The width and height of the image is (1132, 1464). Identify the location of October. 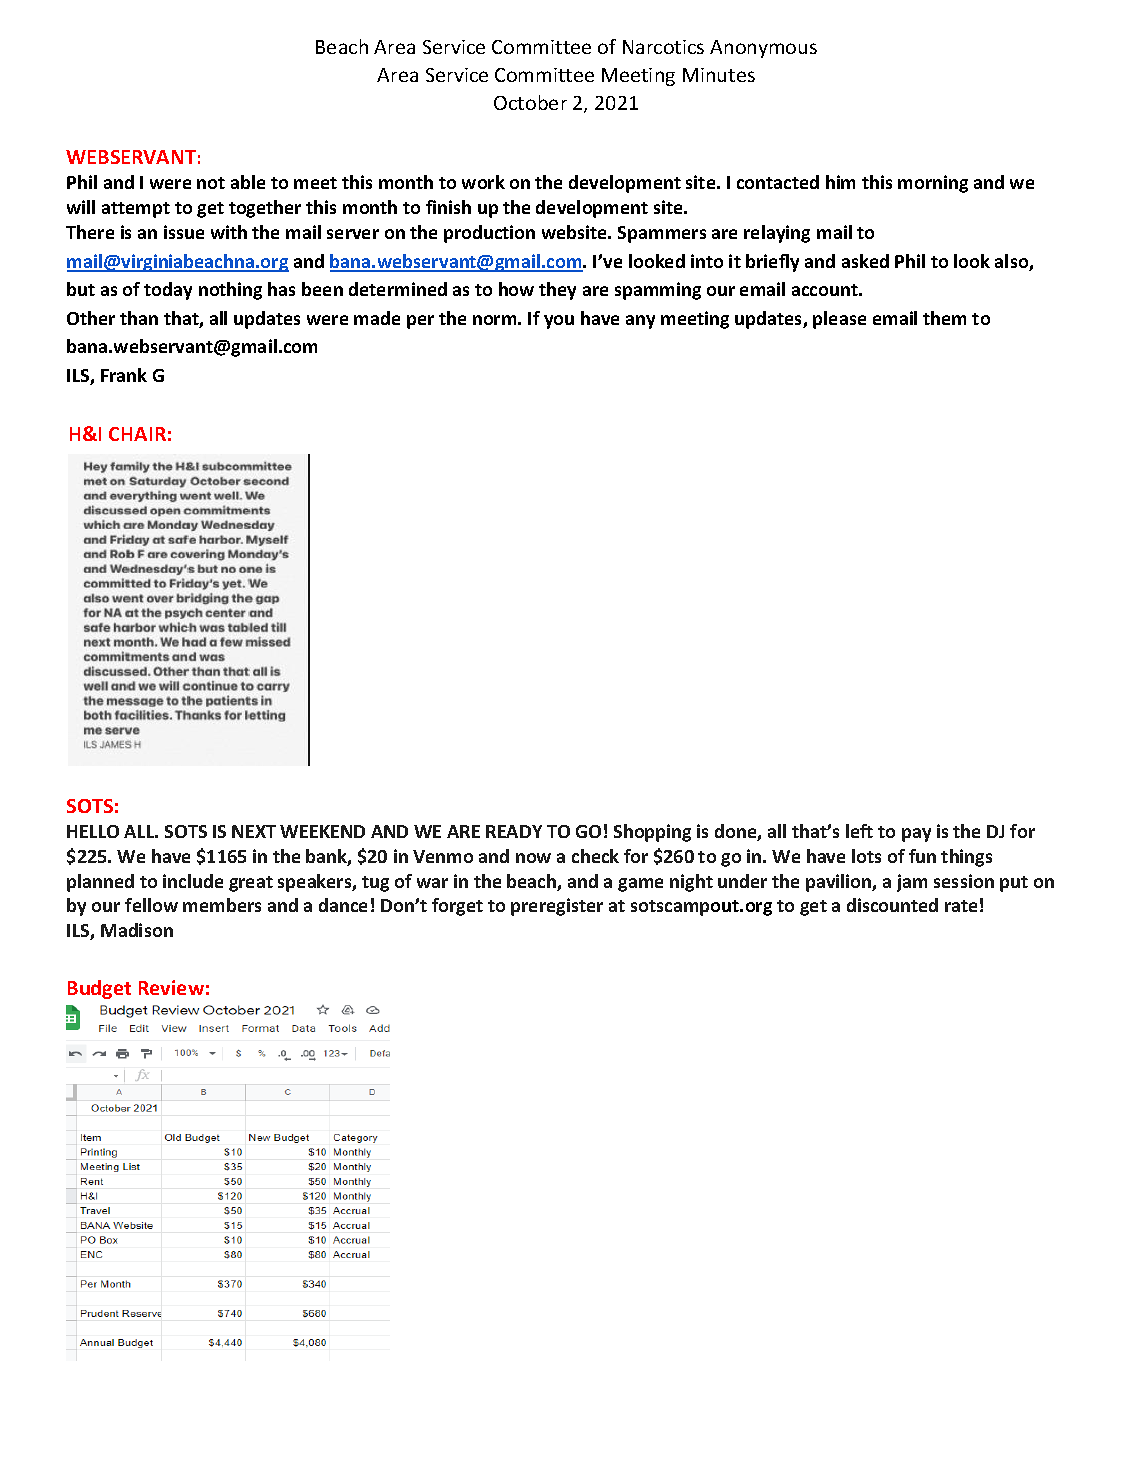
(530, 102).
